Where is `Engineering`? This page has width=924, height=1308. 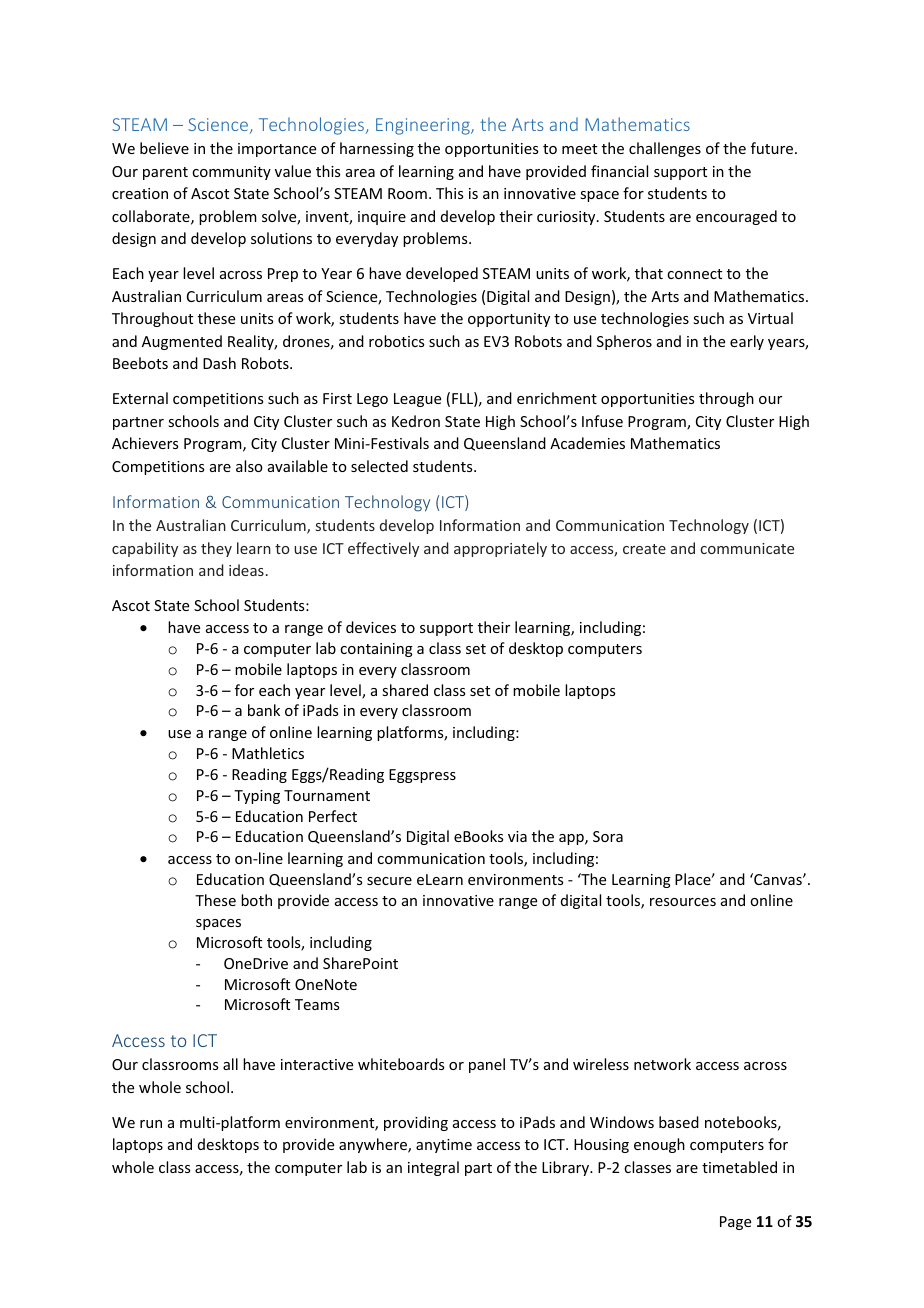
Engineering is located at coordinates (424, 126).
